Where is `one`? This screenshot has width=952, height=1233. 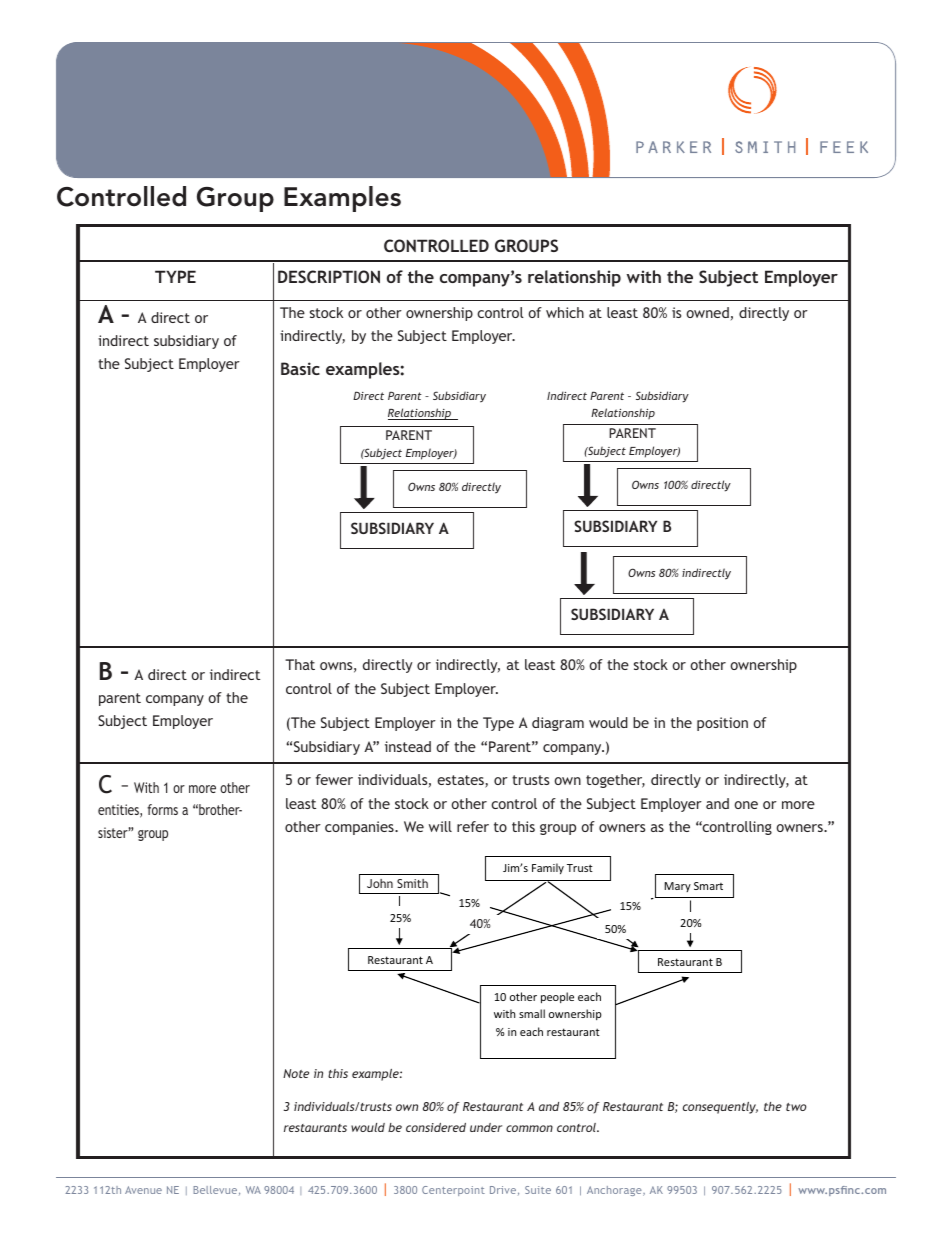 one is located at coordinates (746, 805).
